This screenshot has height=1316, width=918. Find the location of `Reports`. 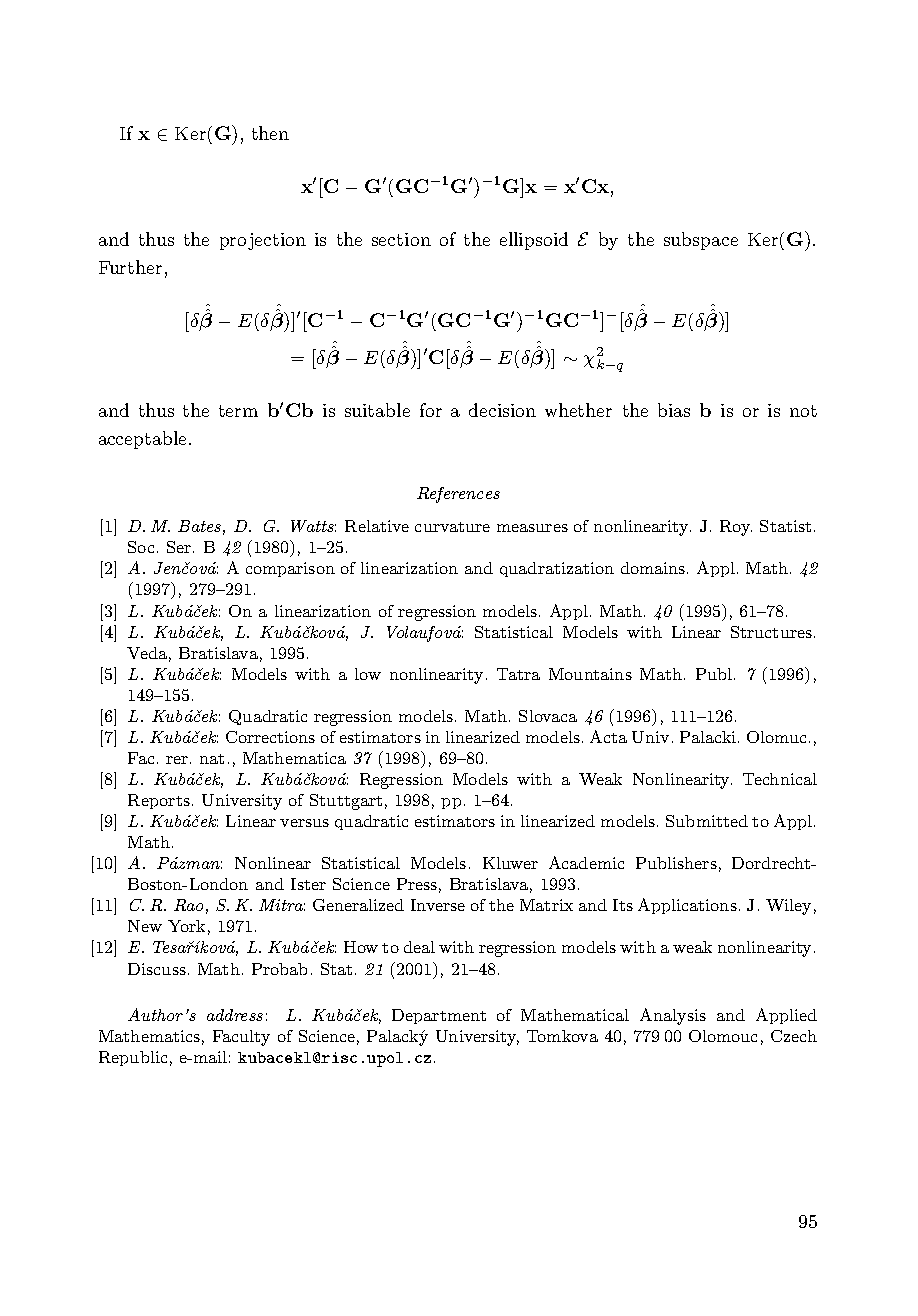

Reports is located at coordinates (159, 801).
